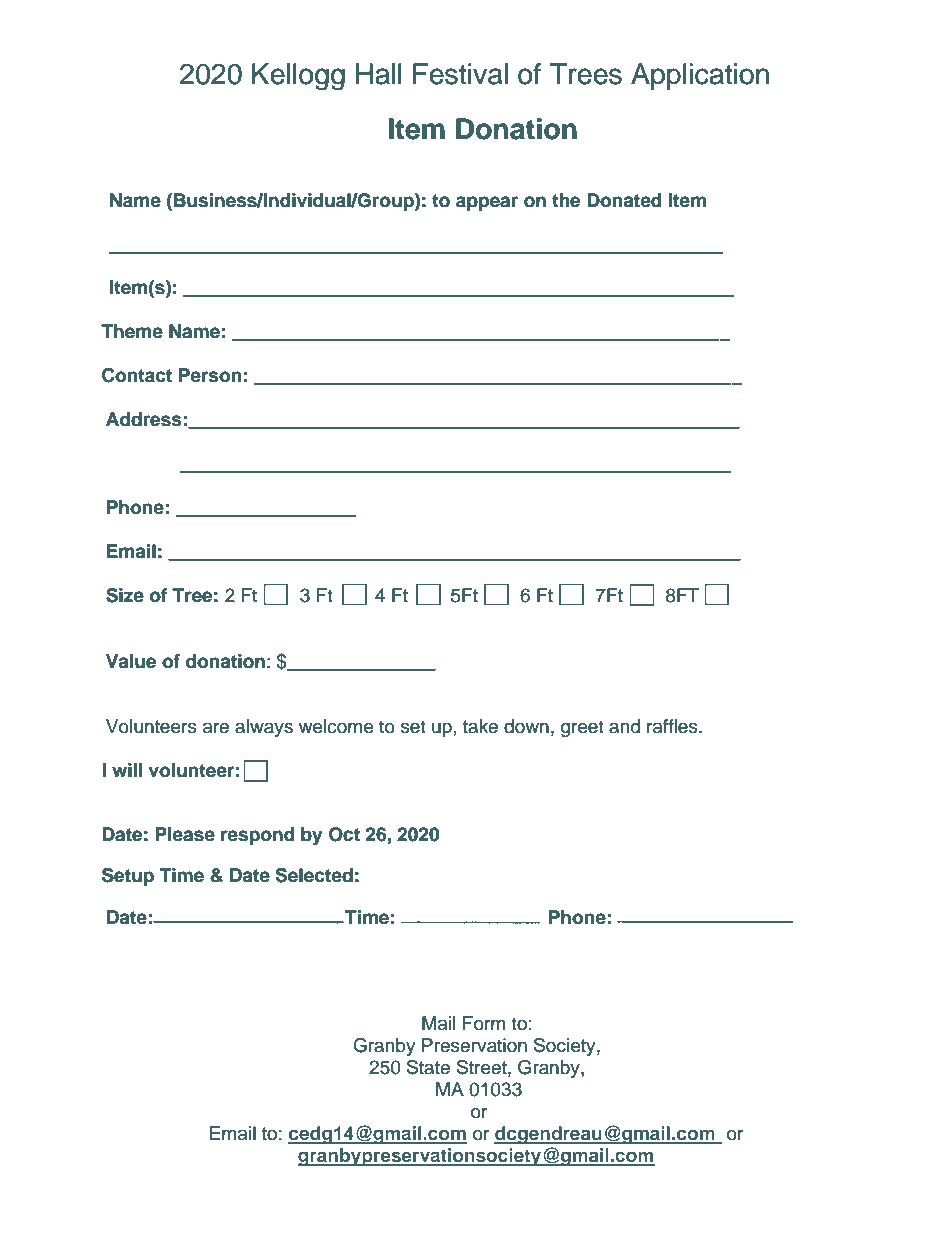 The image size is (952, 1256). I want to click on and, so click(624, 726).
